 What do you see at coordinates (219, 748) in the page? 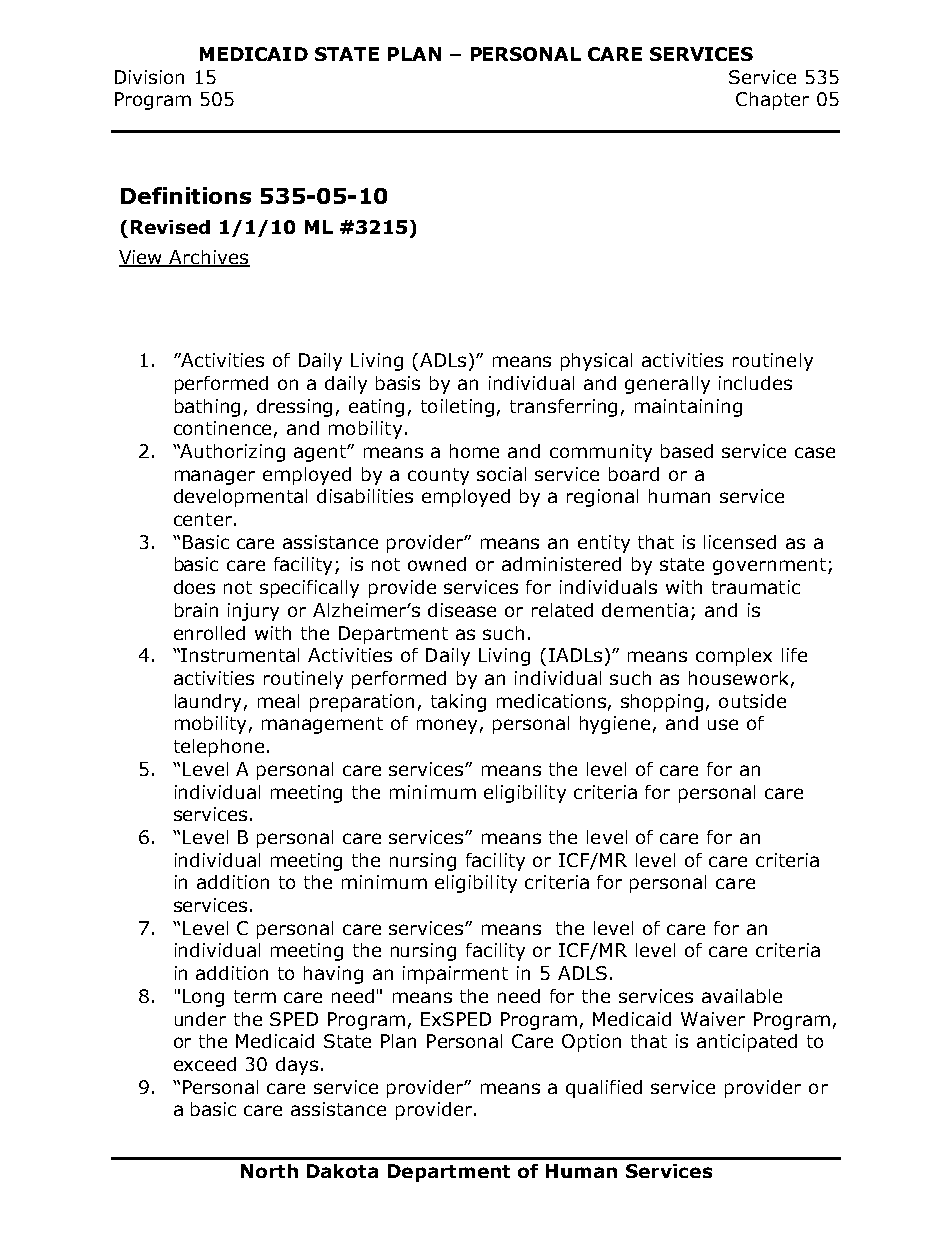
I see `telephone` at bounding box center [219, 748].
